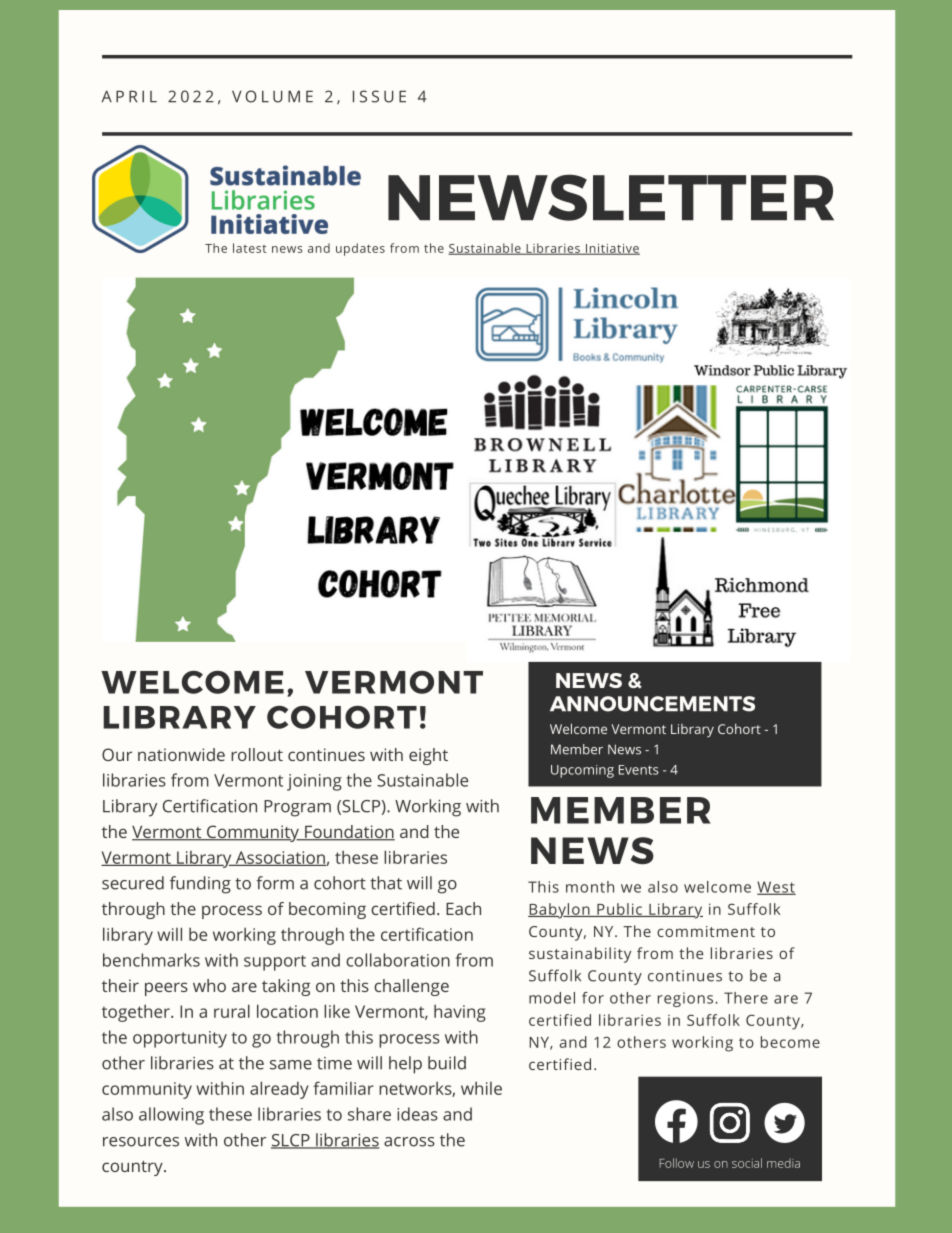 Image resolution: width=952 pixels, height=1233 pixels. What do you see at coordinates (250, 248) in the screenshot?
I see `latest` at bounding box center [250, 248].
